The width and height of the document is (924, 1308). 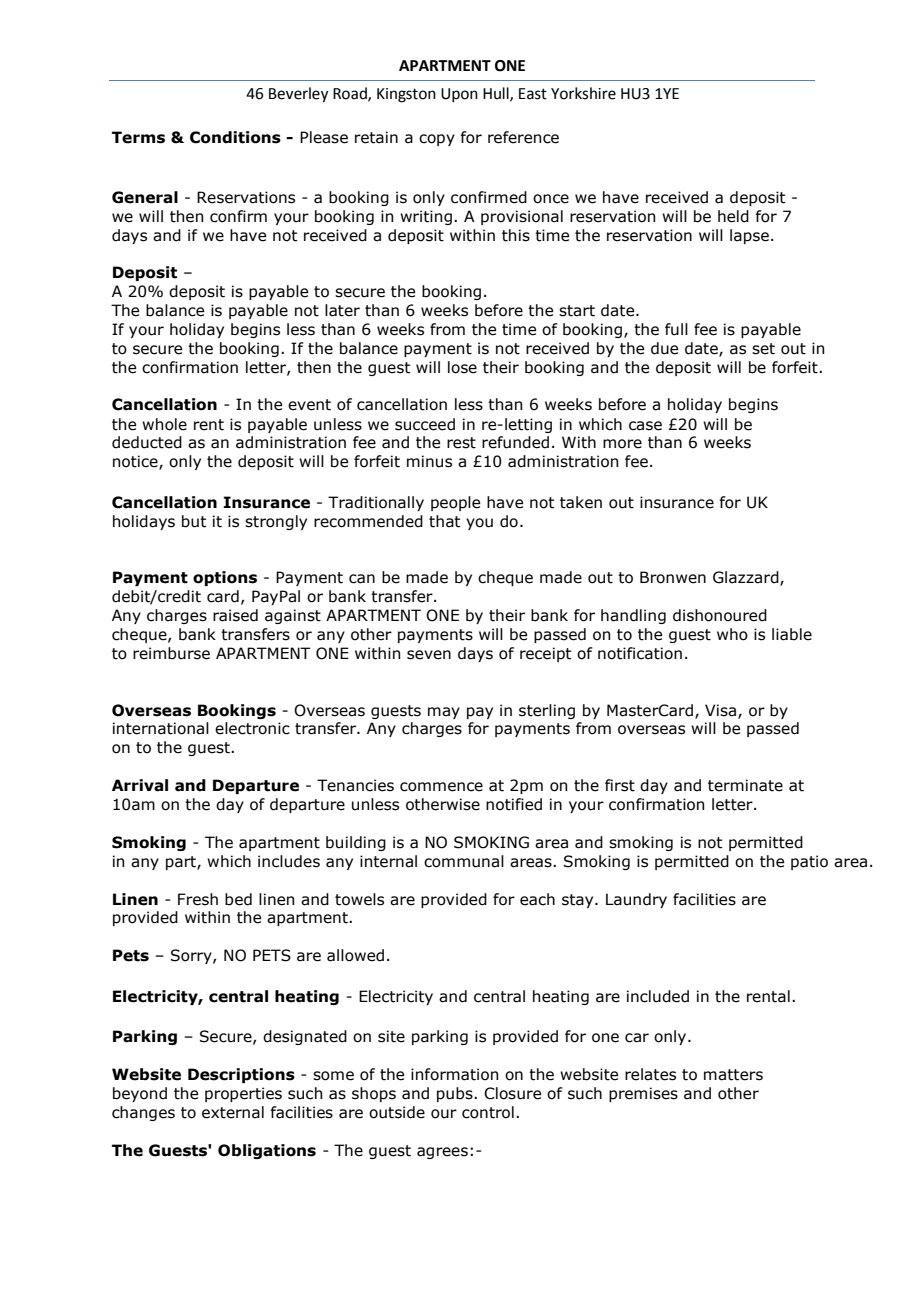 I want to click on Upon, so click(x=459, y=95).
